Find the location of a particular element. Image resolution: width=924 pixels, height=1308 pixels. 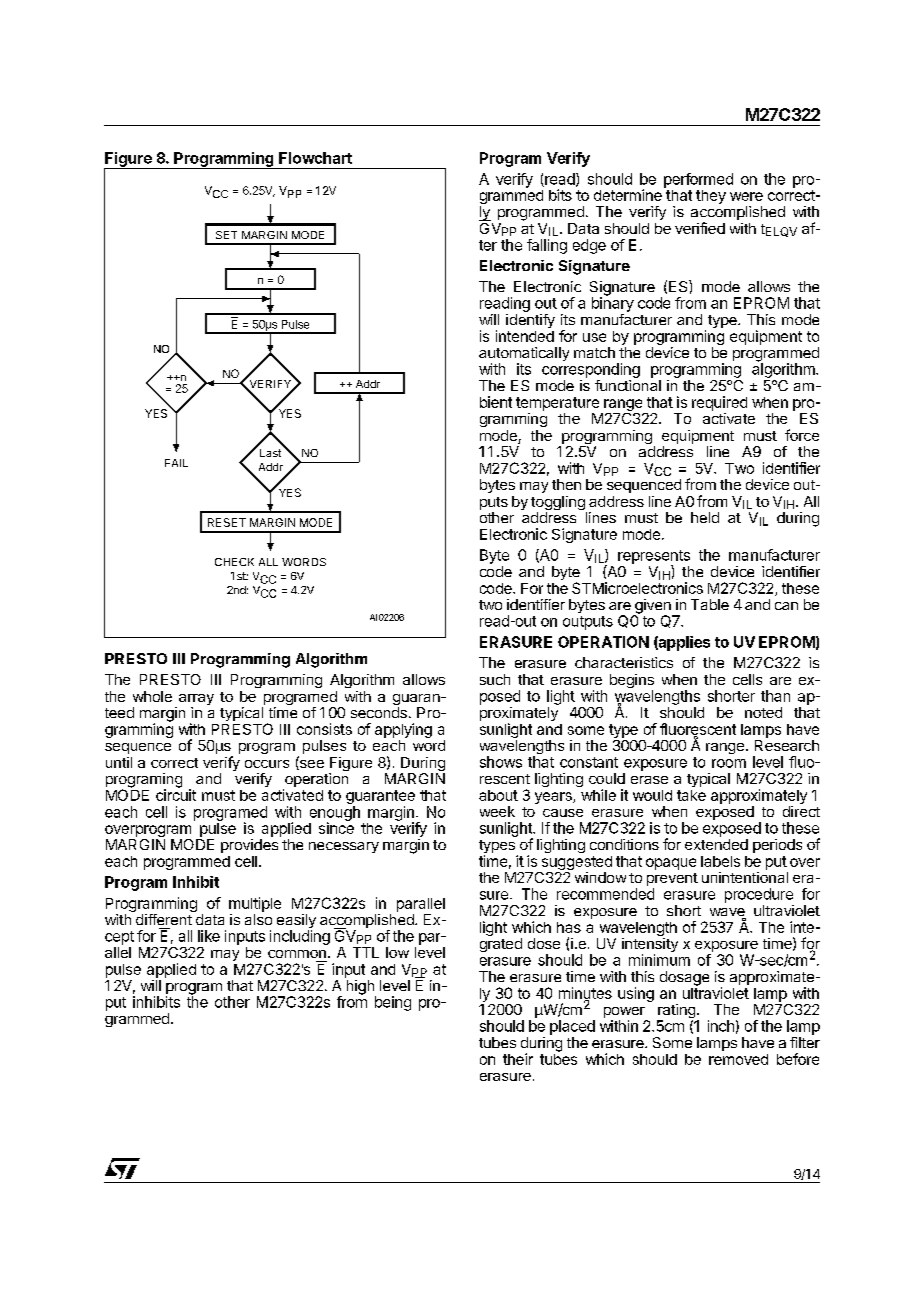

inch is located at coordinates (721, 1026).
